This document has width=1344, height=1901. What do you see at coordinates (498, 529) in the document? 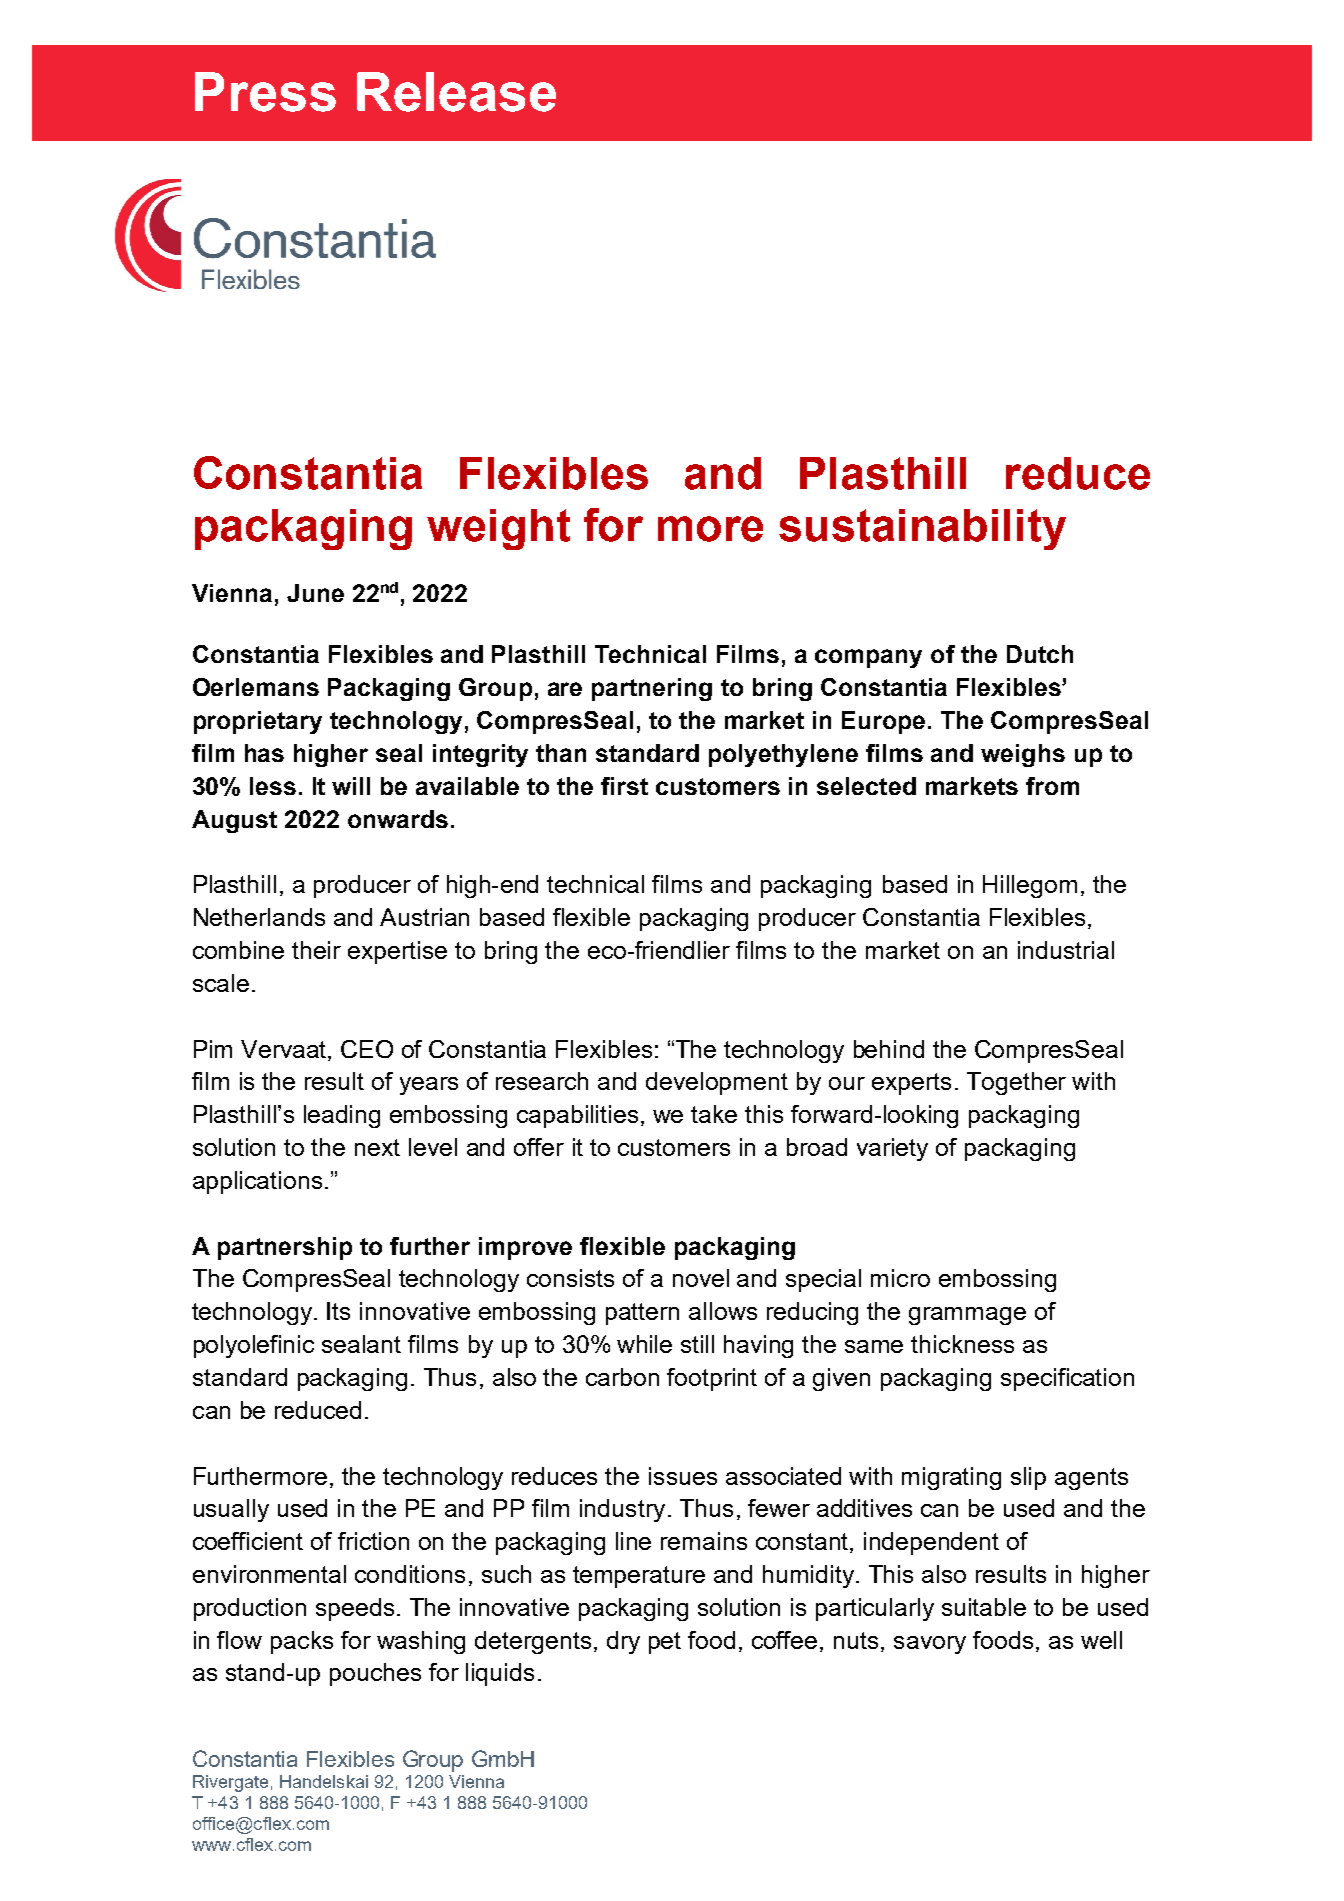
I see `weight` at bounding box center [498, 529].
